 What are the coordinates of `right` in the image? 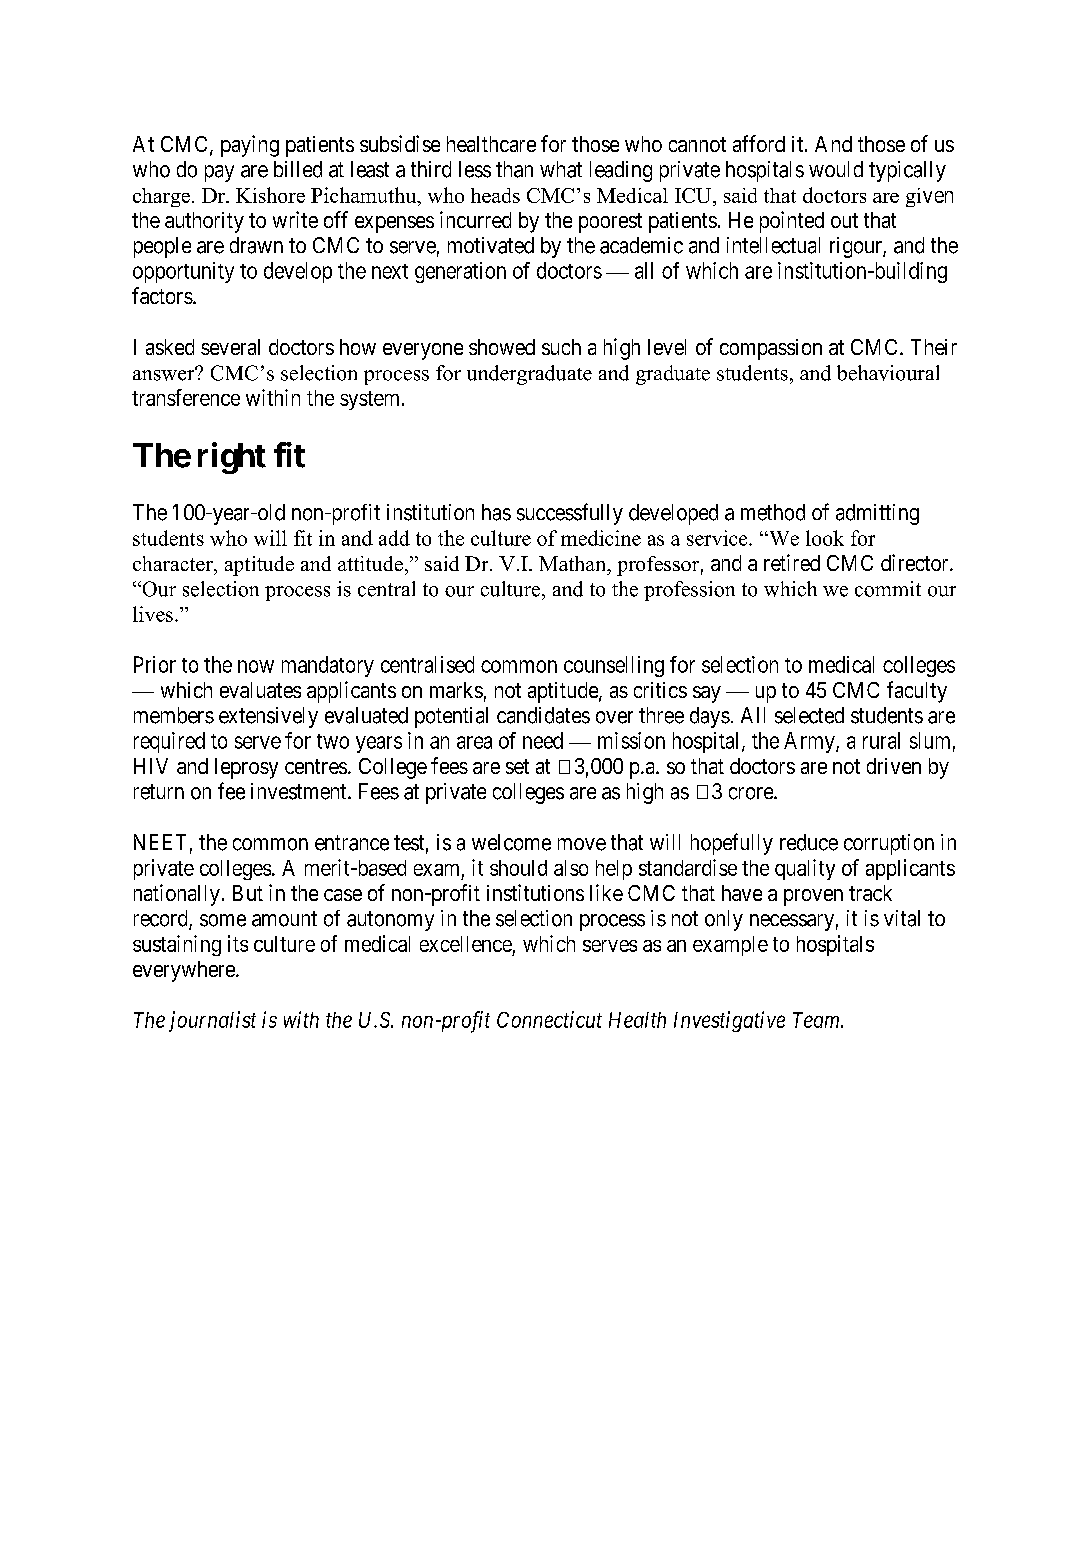 It's located at (232, 458).
